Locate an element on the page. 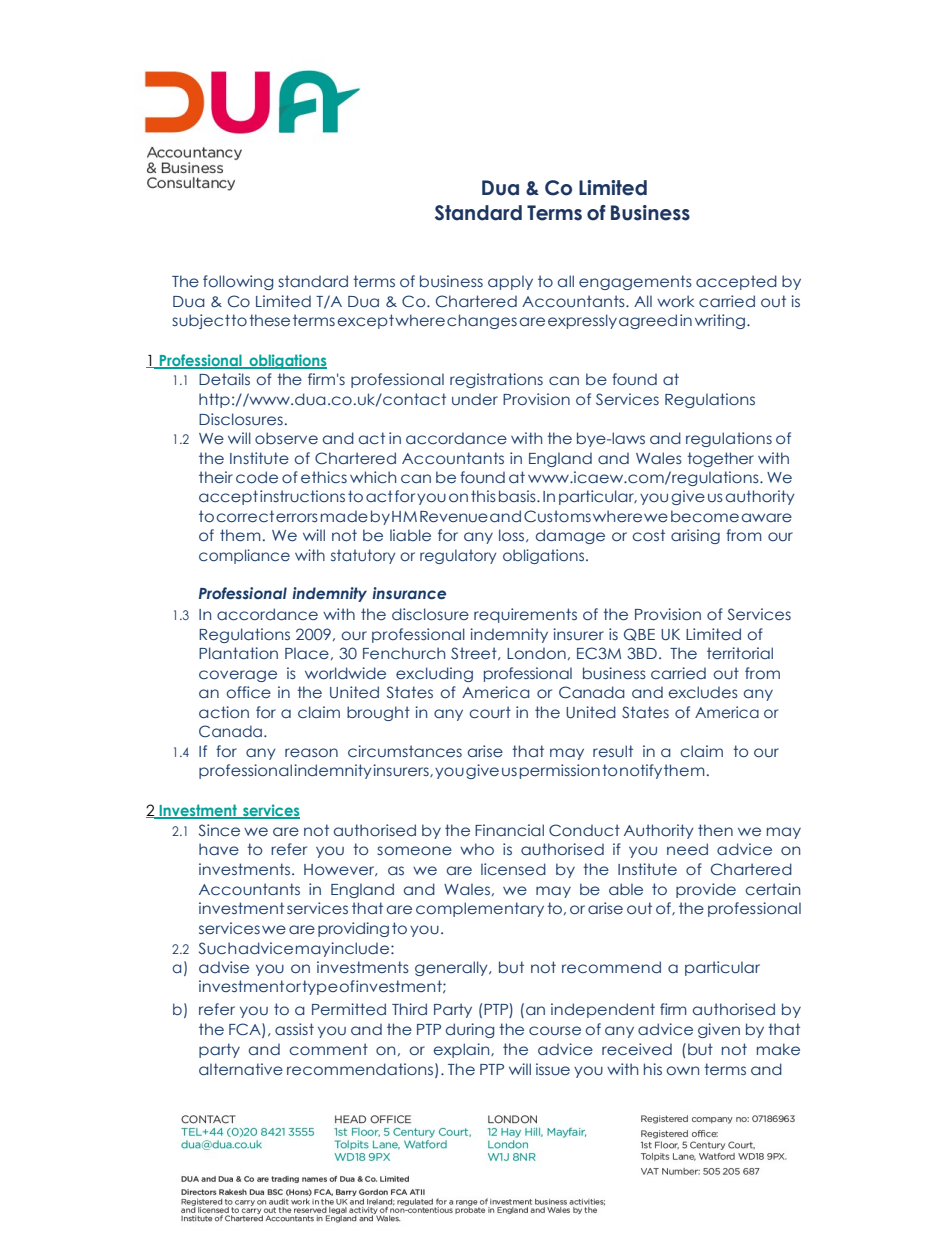  assist is located at coordinates (294, 1029).
